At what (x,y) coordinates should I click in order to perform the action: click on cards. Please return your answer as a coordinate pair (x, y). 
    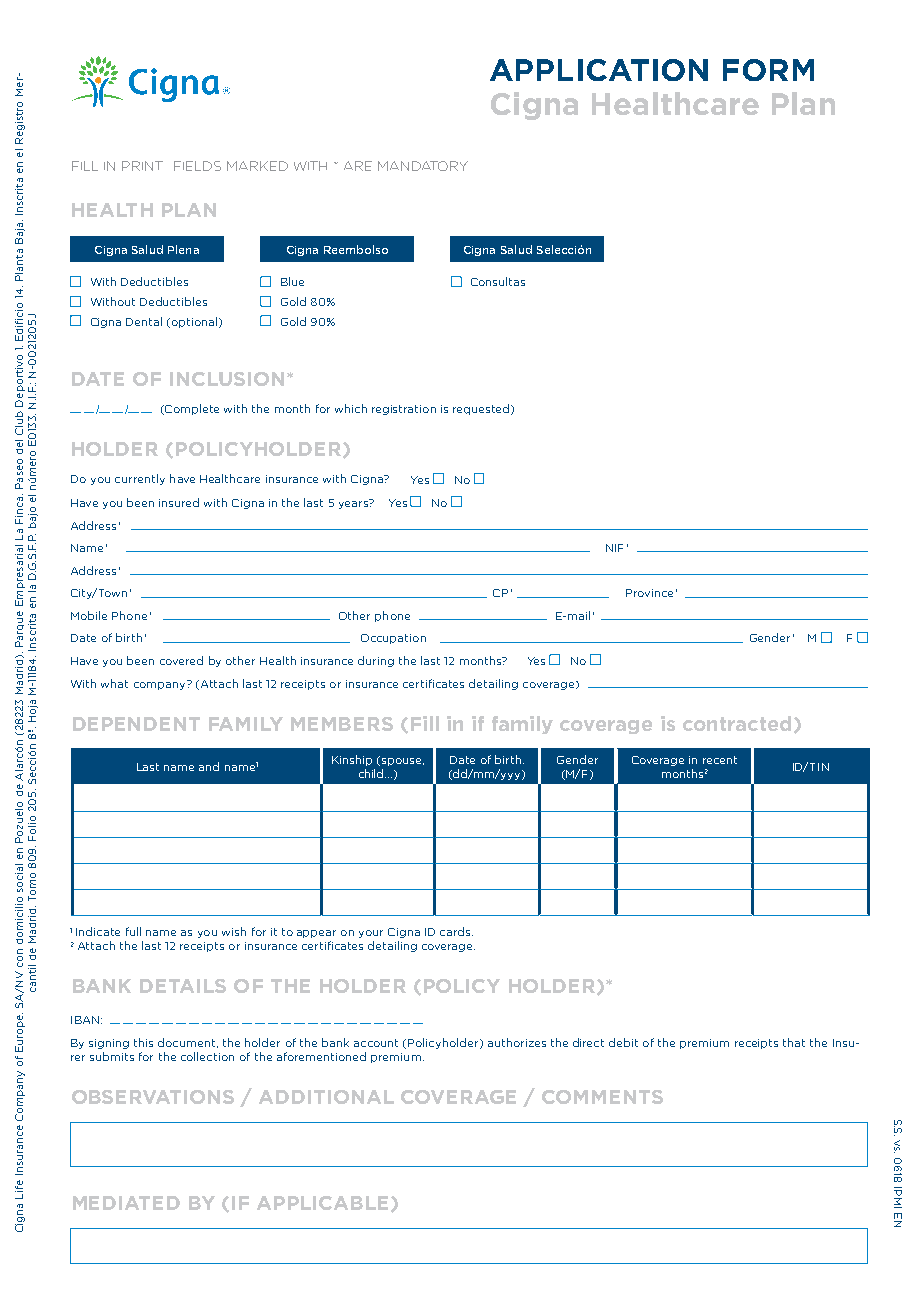
    Looking at the image, I should click on (456, 931).
